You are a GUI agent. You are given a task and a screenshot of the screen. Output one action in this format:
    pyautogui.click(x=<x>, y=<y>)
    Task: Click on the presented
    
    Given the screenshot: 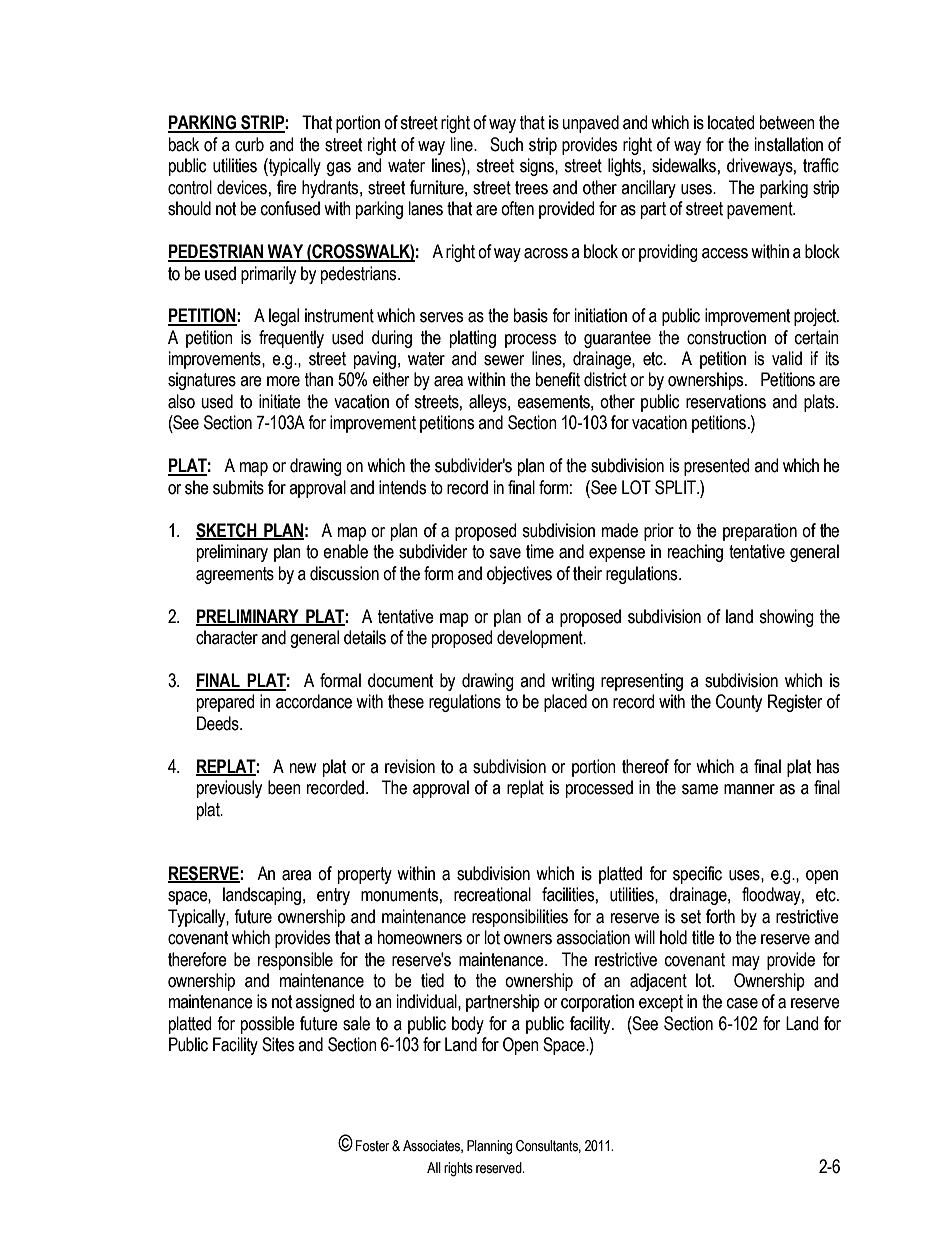 What is the action you would take?
    pyautogui.click(x=716, y=467)
